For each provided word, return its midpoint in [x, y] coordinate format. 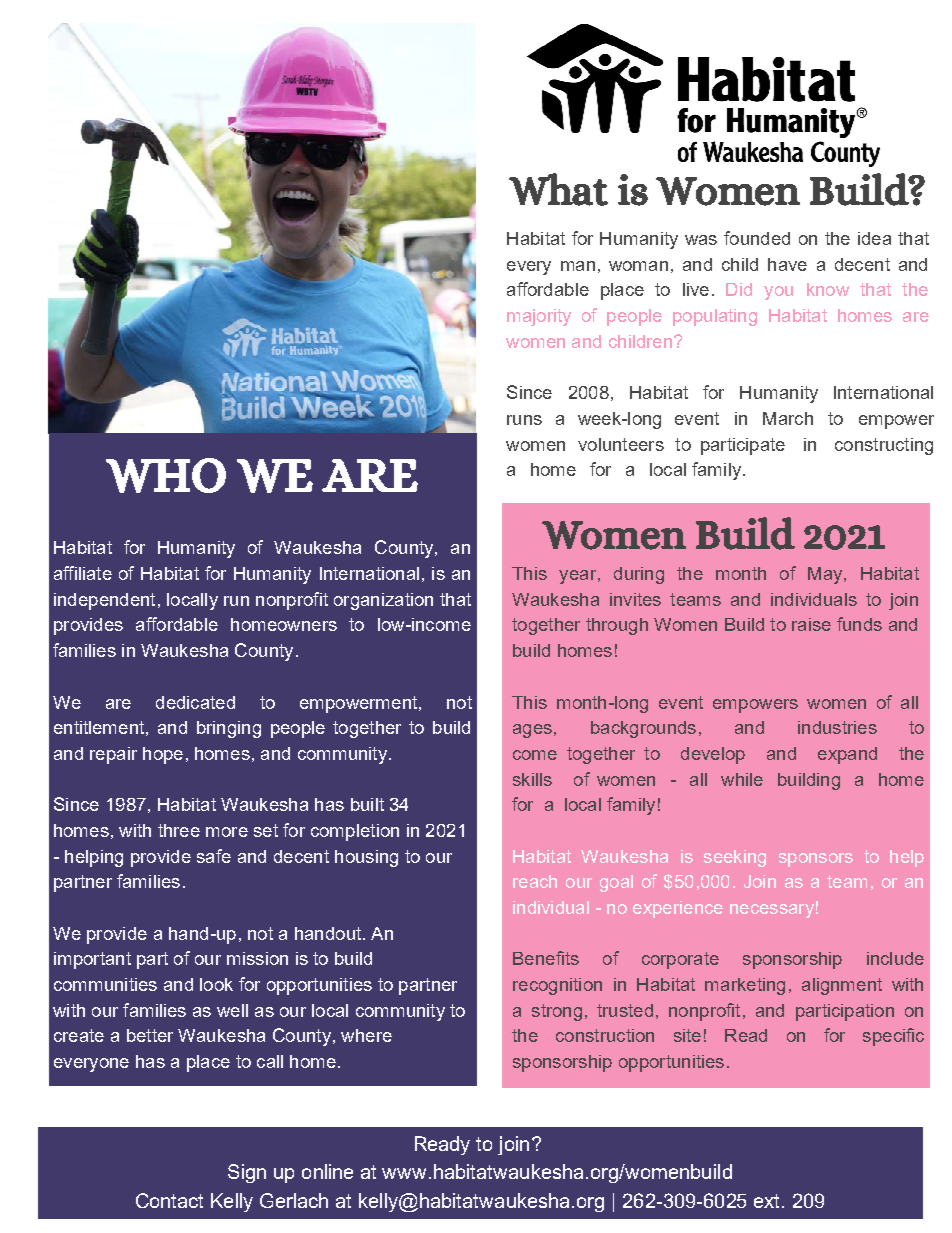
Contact [169, 1200]
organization [383, 601]
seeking [735, 858]
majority [539, 317]
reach [535, 881]
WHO [166, 475]
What [558, 189]
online [327, 1171]
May [826, 575]
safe [214, 856]
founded [757, 238]
